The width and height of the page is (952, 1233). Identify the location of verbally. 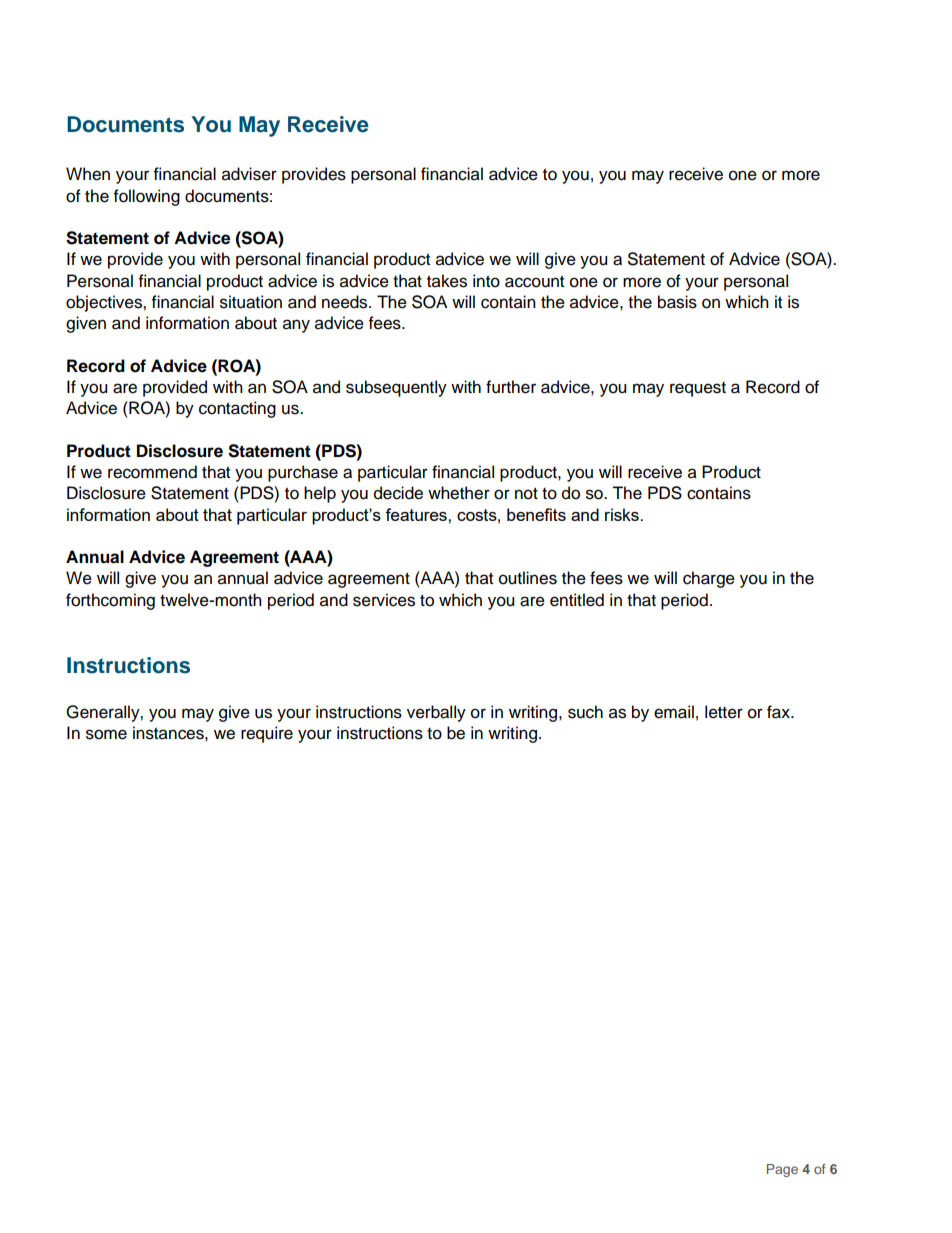
(436, 713).
